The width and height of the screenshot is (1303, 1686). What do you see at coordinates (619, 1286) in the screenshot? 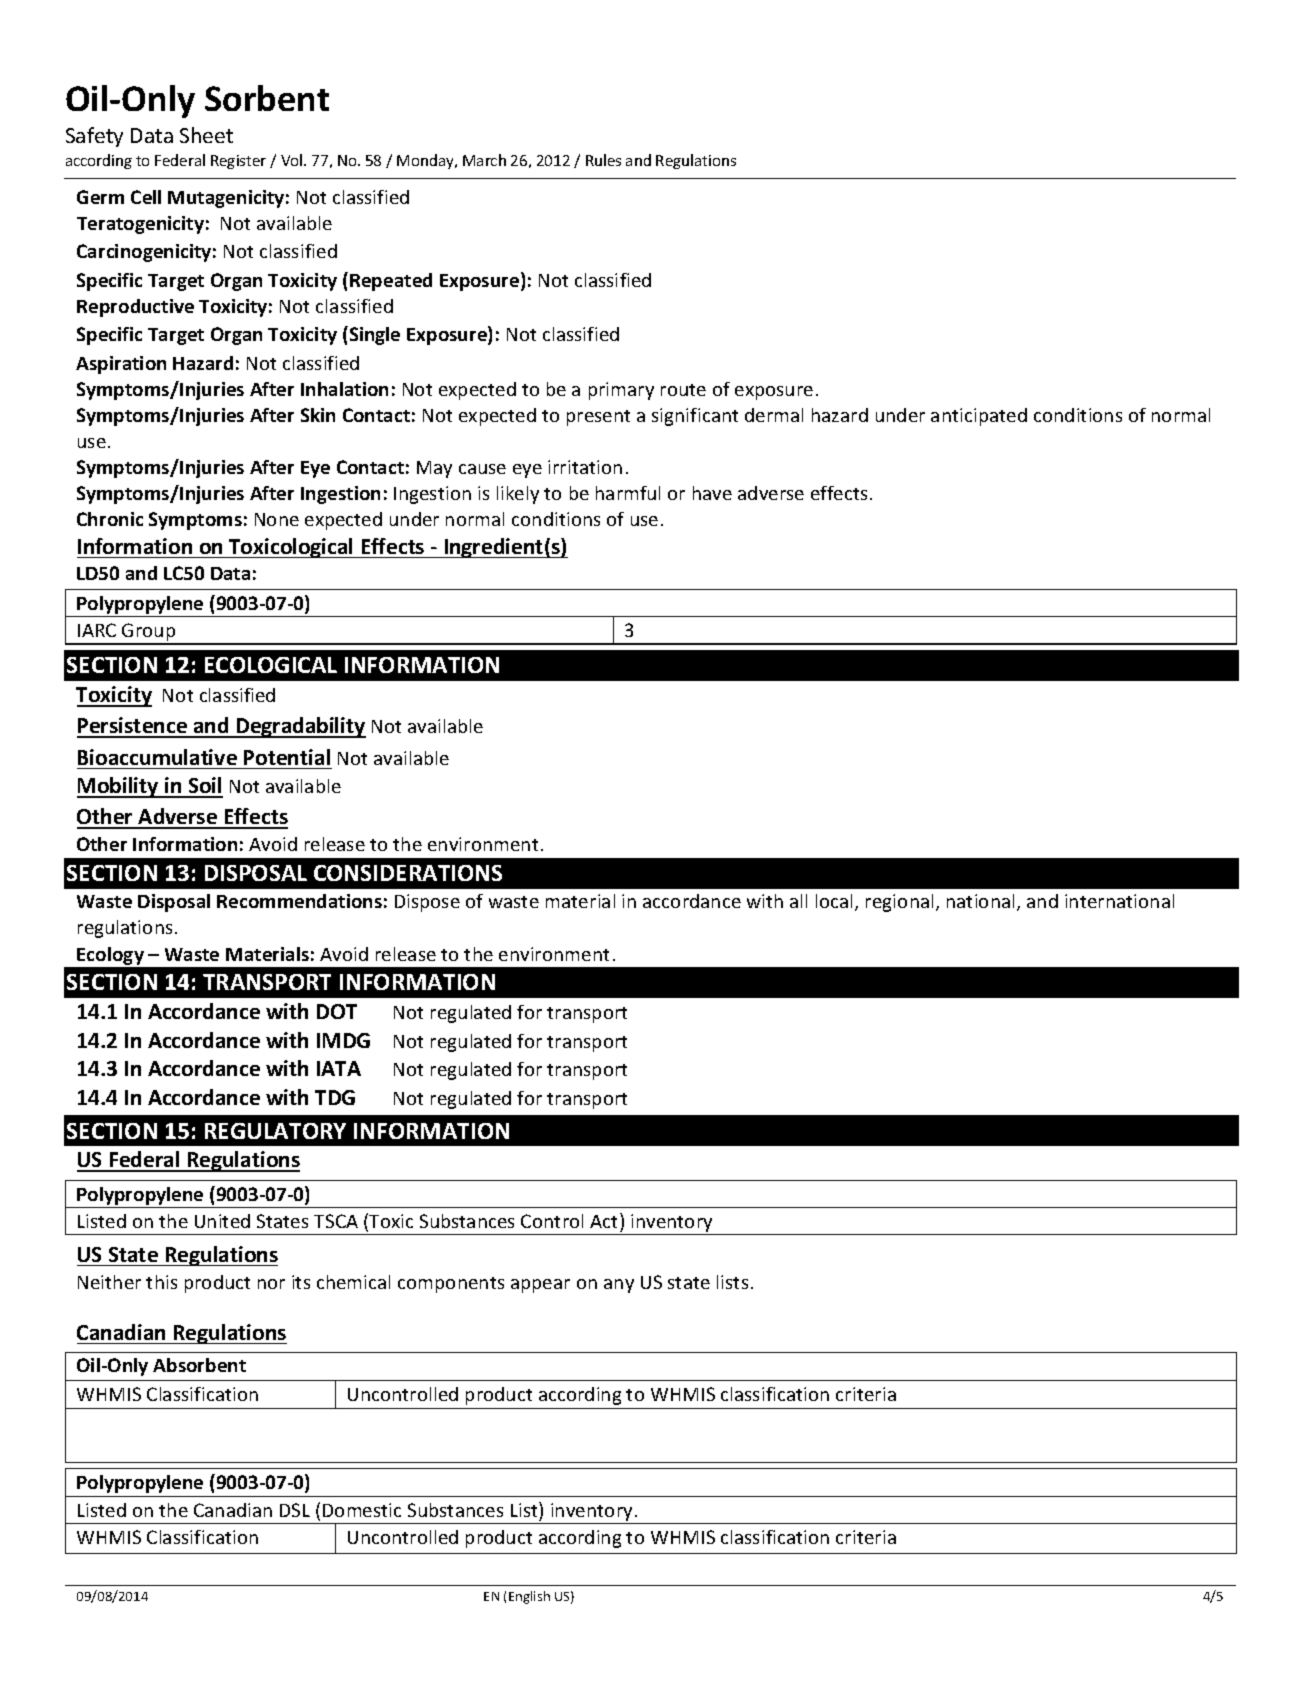
I see `any` at bounding box center [619, 1286].
